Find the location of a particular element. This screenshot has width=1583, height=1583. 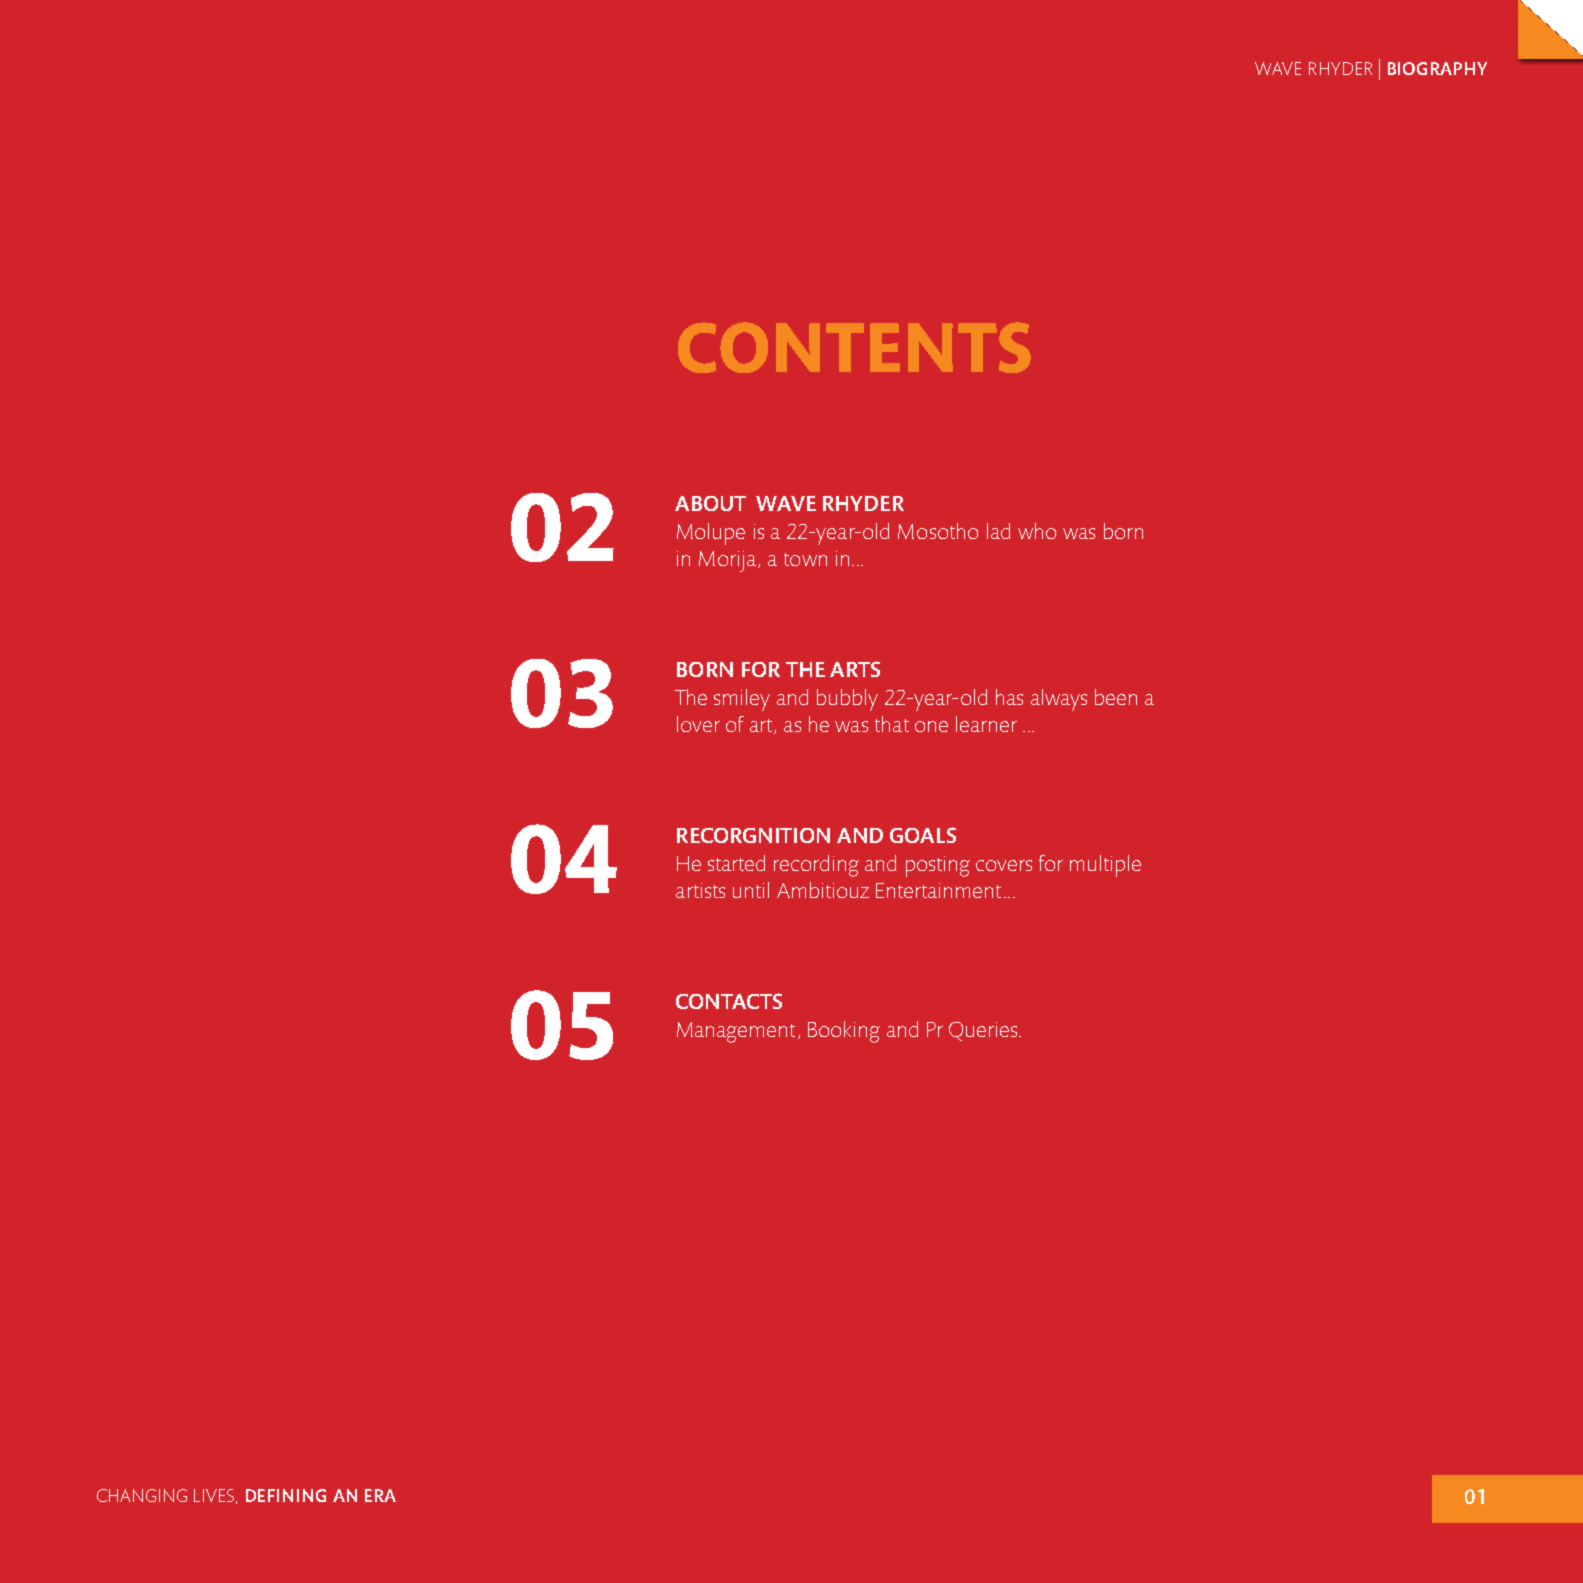

lover is located at coordinates (698, 724).
